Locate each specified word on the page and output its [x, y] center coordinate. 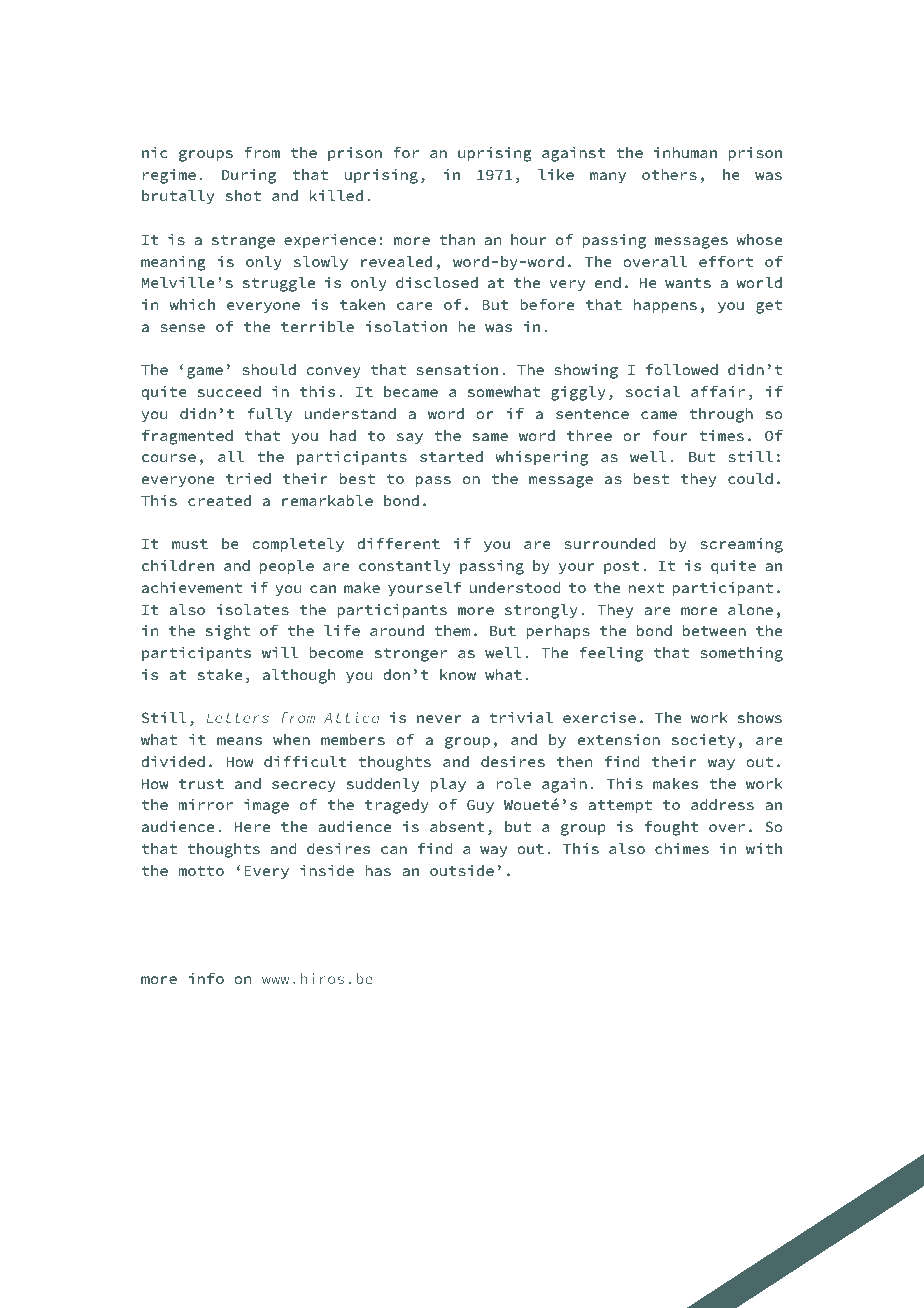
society [703, 741]
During [249, 176]
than [457, 239]
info [206, 978]
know [458, 674]
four [670, 435]
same [490, 437]
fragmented [187, 437]
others [669, 174]
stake [220, 674]
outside [462, 870]
